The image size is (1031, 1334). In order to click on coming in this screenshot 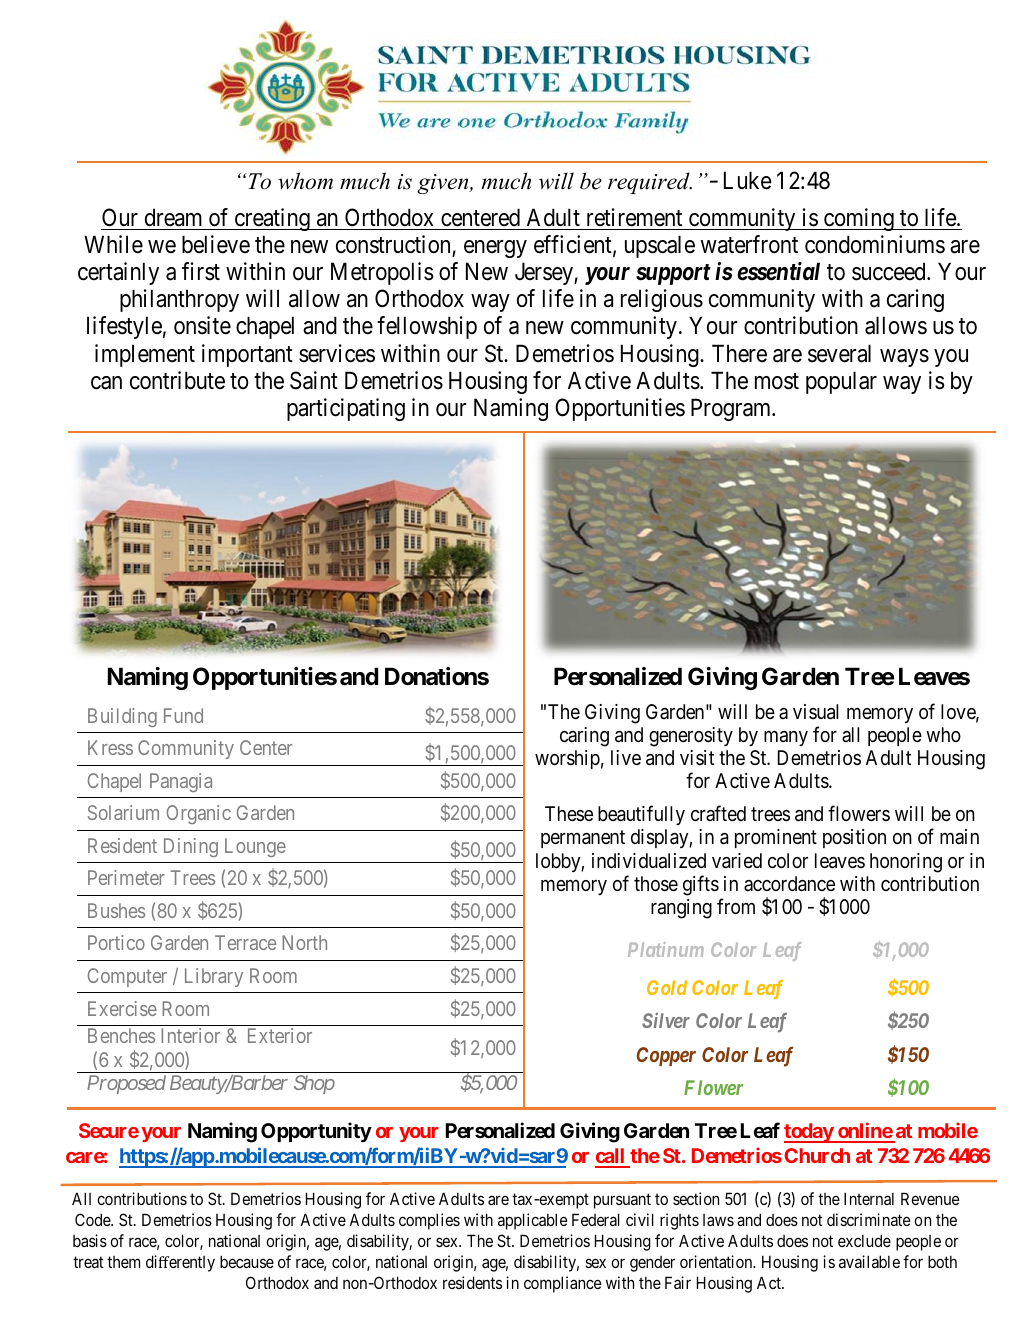, I will do `click(859, 219)`.
